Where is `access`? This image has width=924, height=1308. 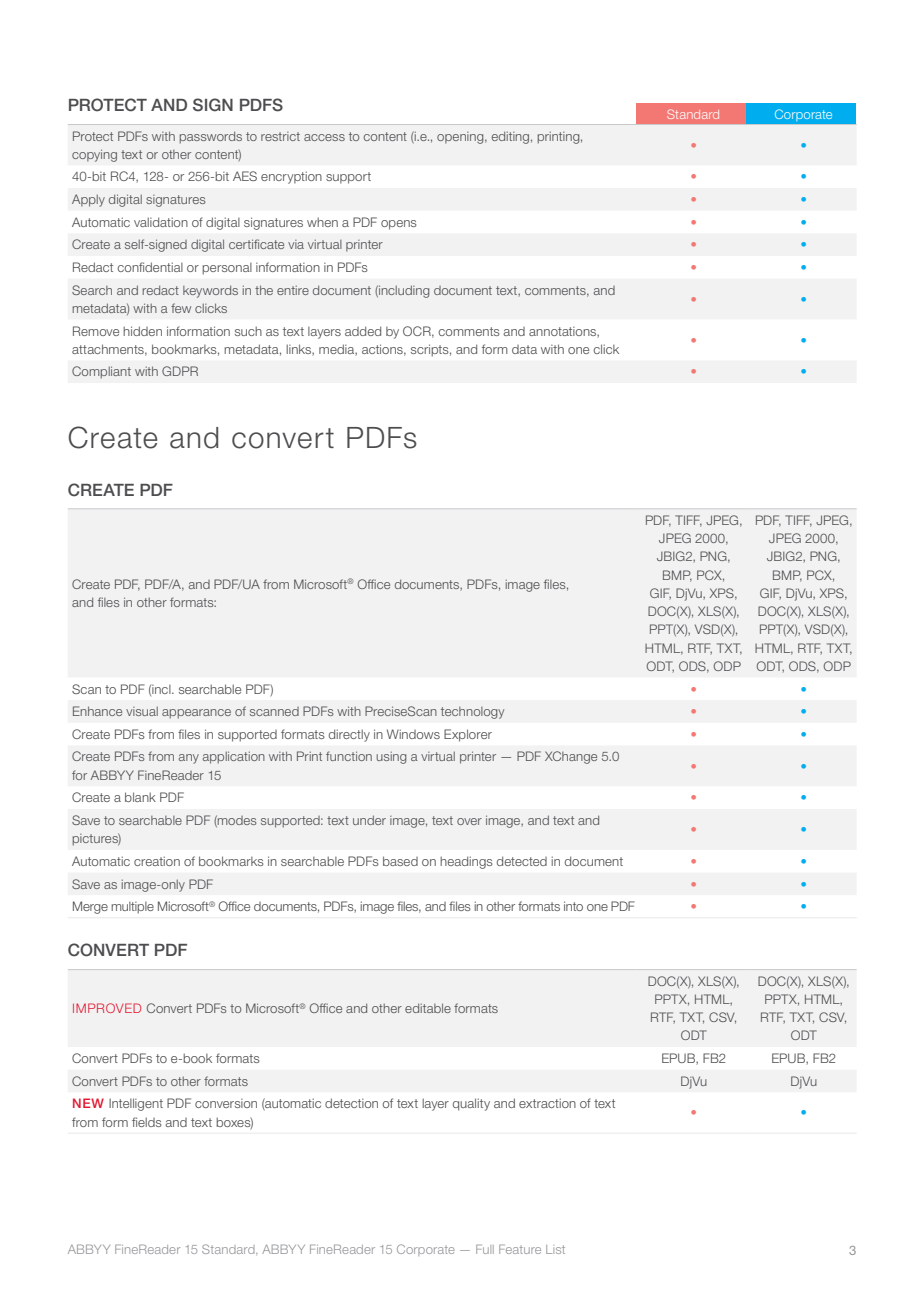 access is located at coordinates (324, 137).
